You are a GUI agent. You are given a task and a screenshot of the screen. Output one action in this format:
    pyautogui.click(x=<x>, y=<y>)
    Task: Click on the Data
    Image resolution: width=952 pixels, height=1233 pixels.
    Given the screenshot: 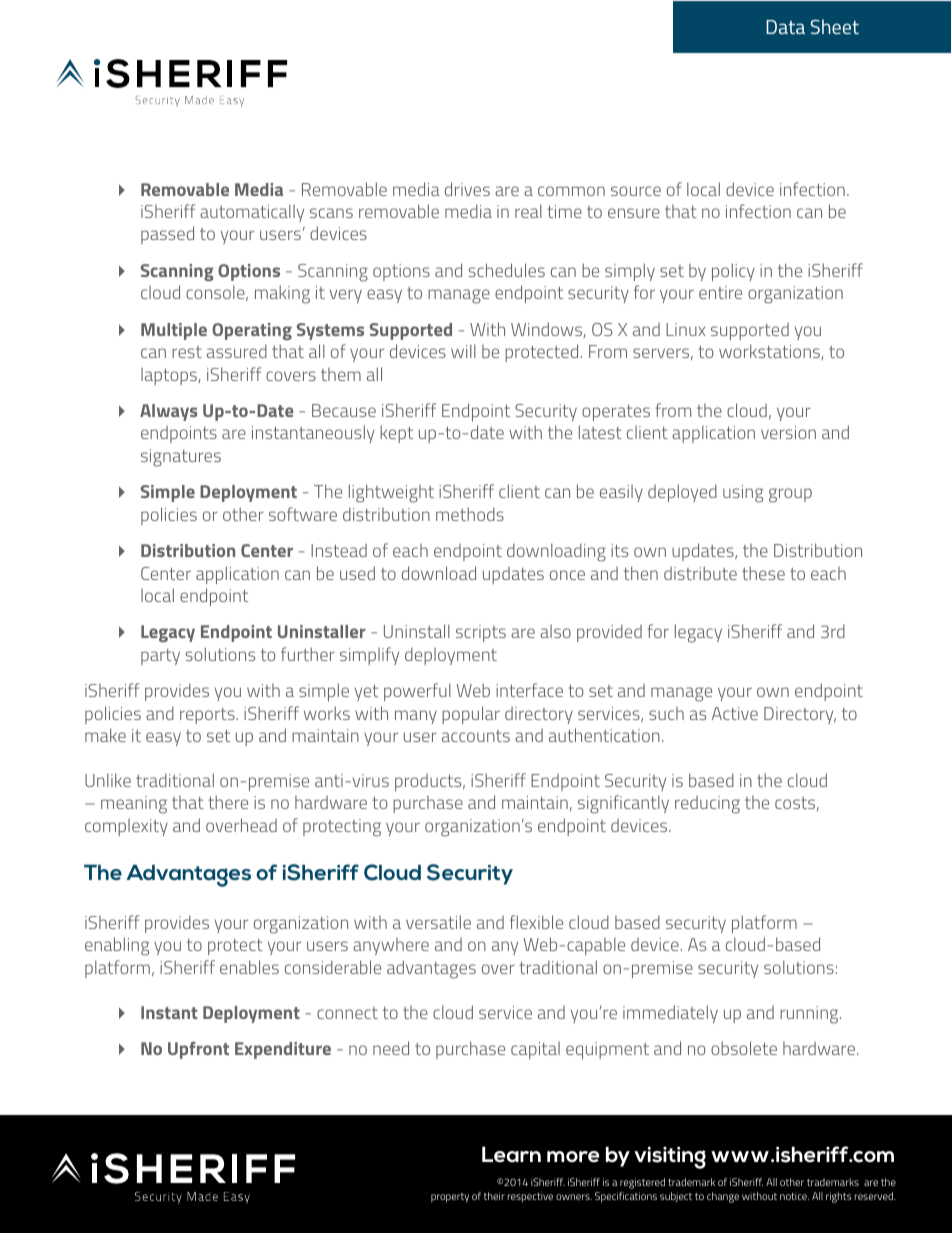 What is the action you would take?
    pyautogui.click(x=785, y=27)
